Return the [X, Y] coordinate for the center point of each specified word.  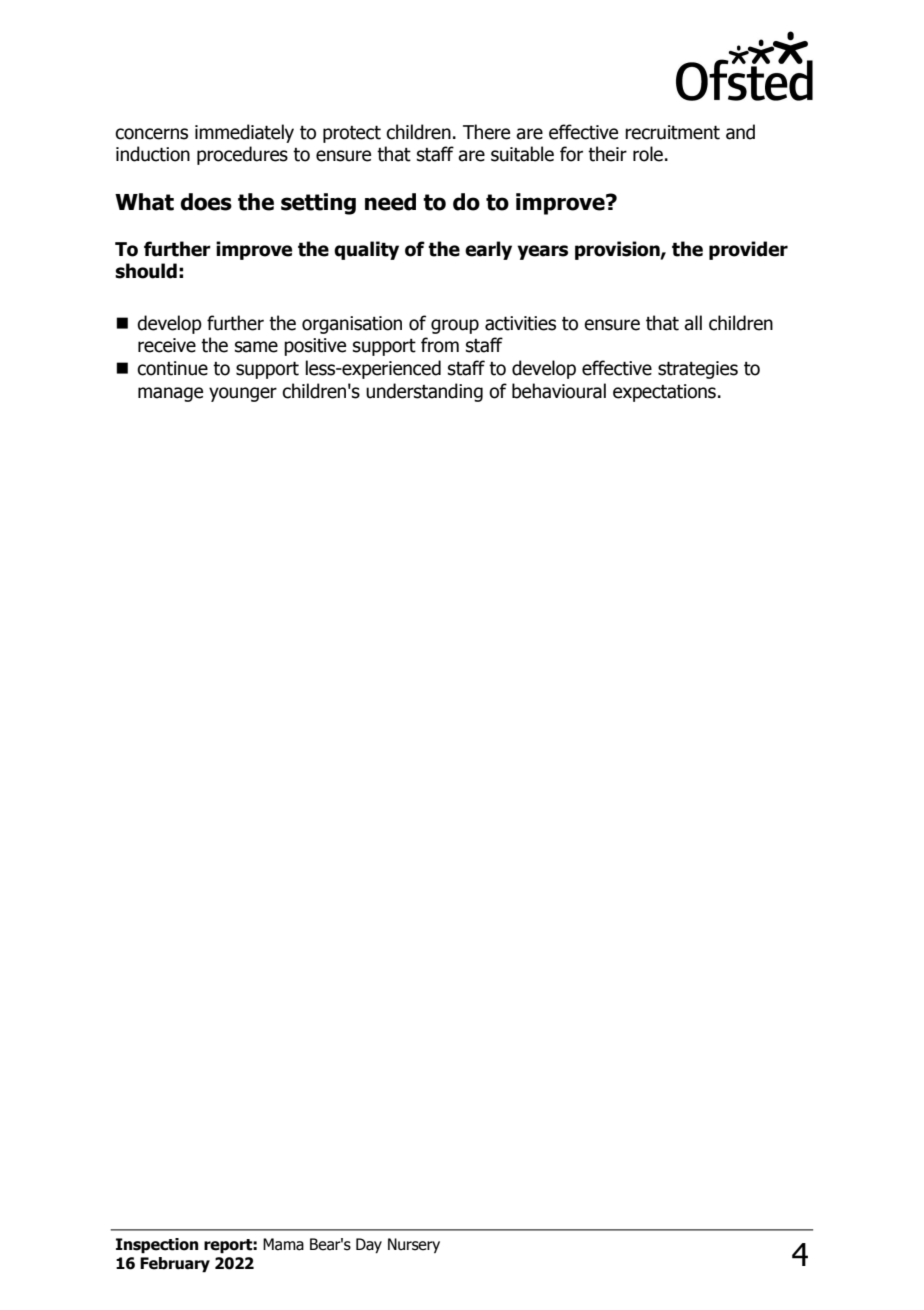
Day [369, 1245]
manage [170, 394]
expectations [664, 393]
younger [243, 394]
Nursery [414, 1245]
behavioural [559, 391]
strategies [698, 370]
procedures [242, 155]
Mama [283, 1244]
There [486, 132]
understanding [424, 392]
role [648, 154]
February [175, 1265]
